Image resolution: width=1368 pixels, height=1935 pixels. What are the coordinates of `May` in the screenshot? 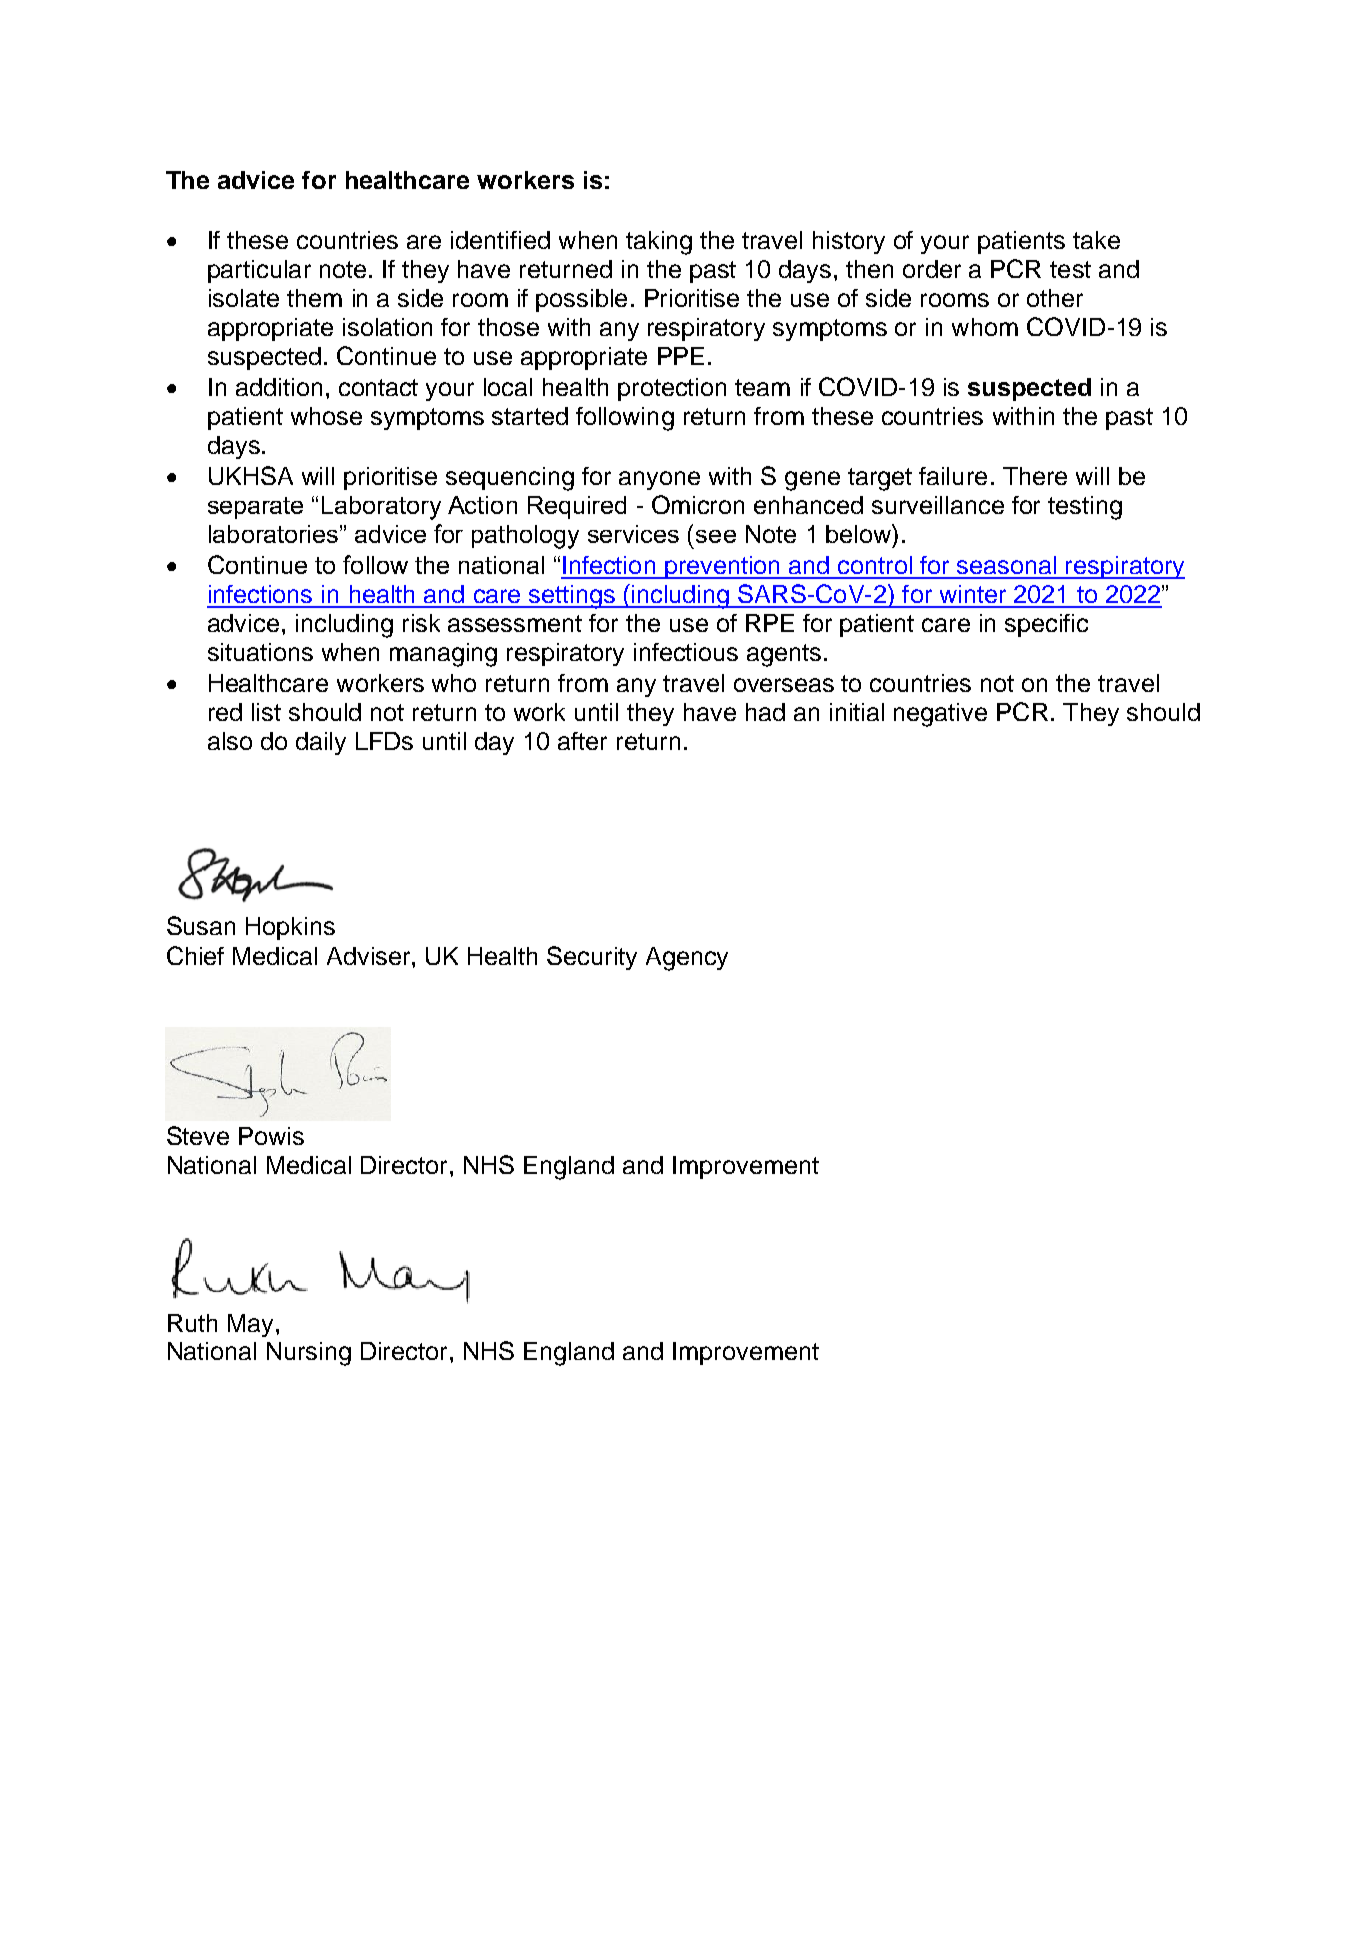 It's located at (250, 1325).
